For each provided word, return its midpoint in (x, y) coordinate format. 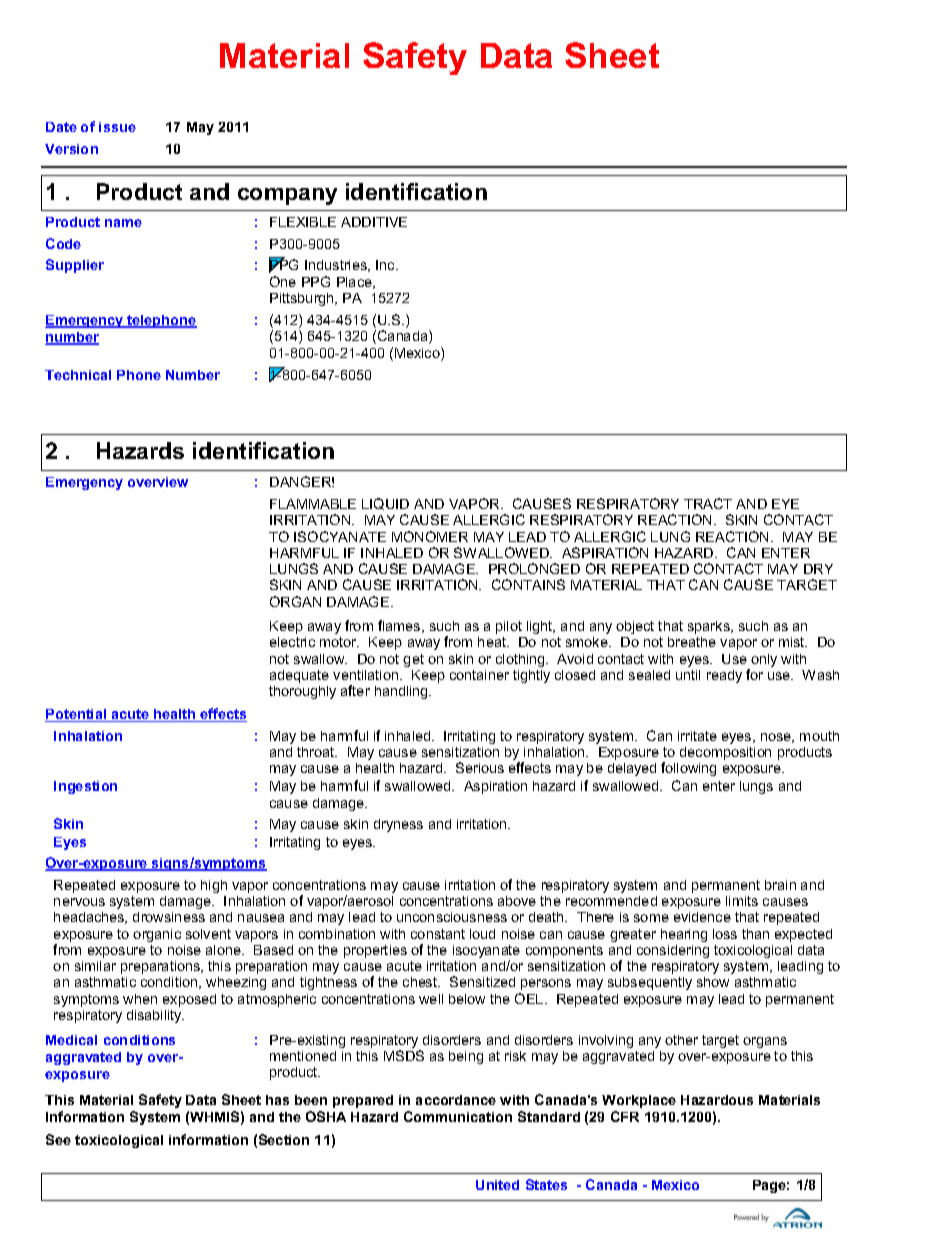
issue (117, 127)
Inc (386, 265)
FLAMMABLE (313, 504)
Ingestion (85, 787)
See (58, 1139)
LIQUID (385, 504)
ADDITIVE (374, 222)
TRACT (708, 503)
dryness (398, 825)
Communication (458, 1116)
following (688, 769)
